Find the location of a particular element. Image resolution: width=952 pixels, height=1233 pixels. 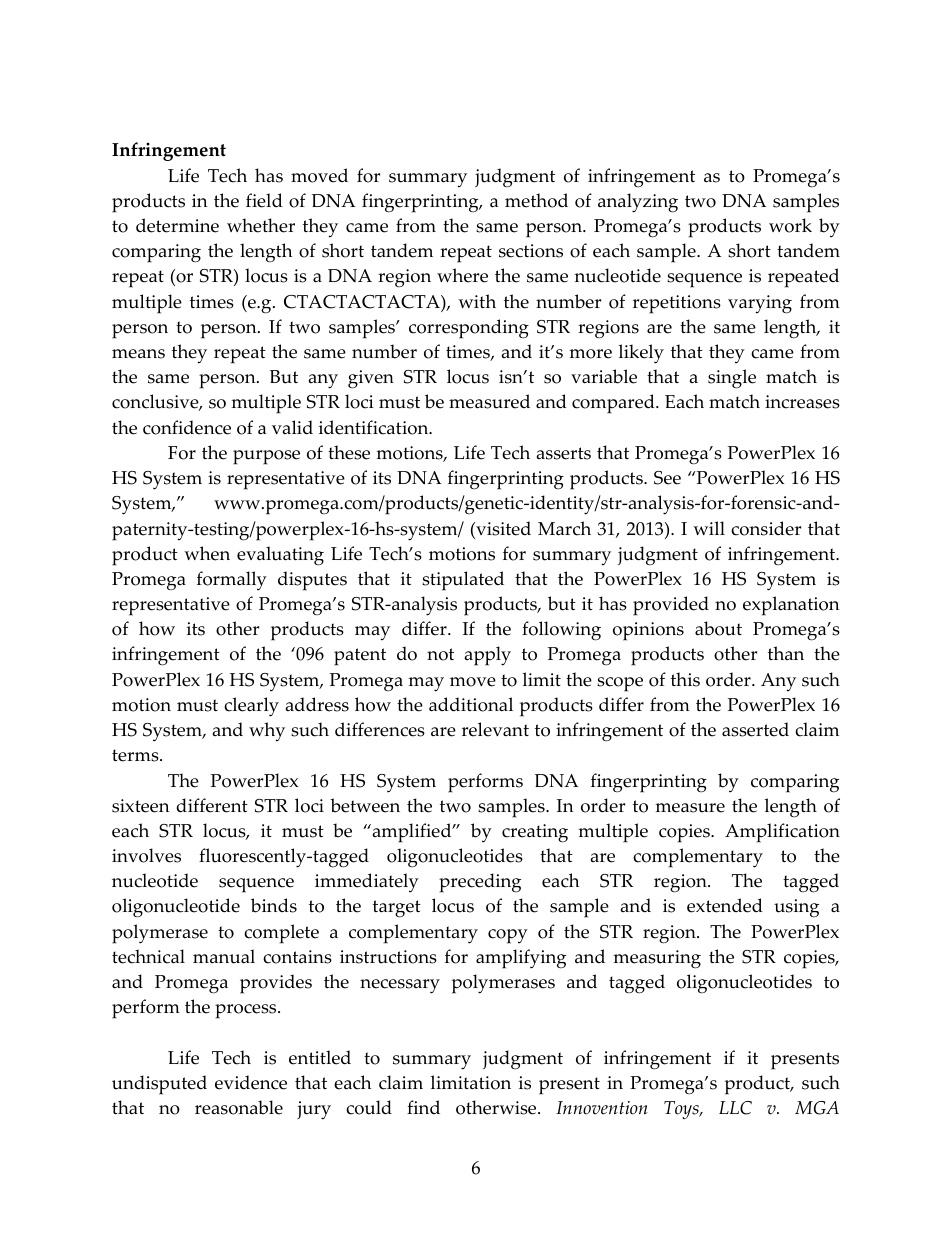

evidence is located at coordinates (251, 1082).
